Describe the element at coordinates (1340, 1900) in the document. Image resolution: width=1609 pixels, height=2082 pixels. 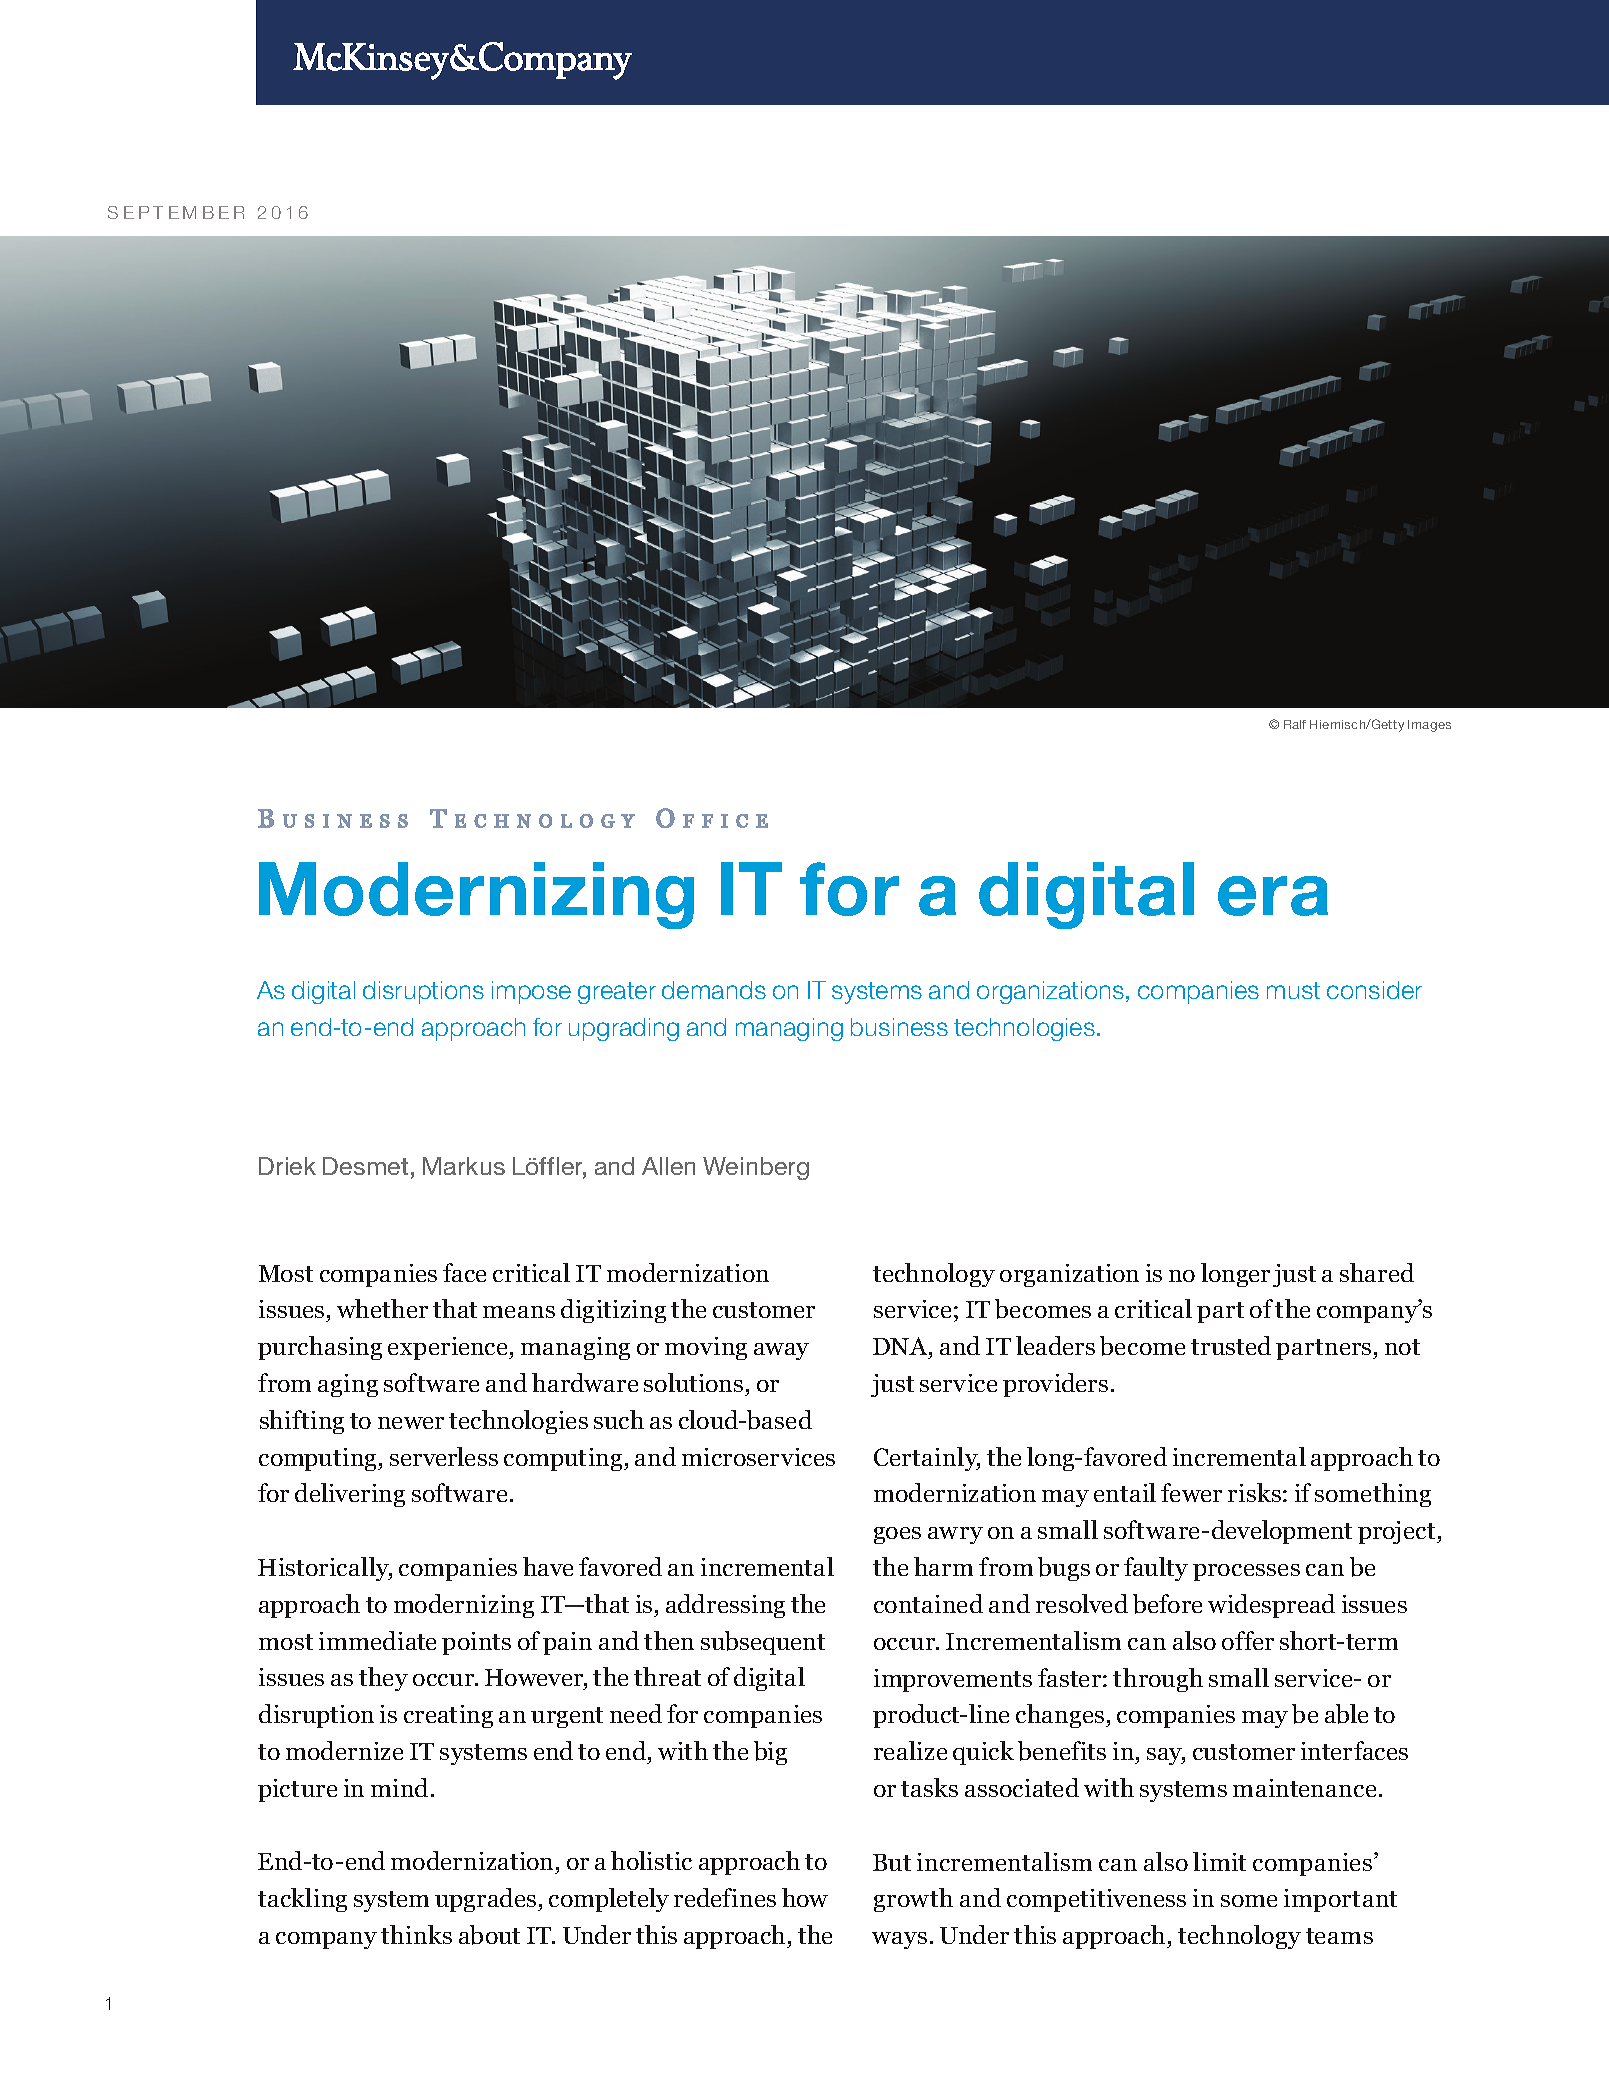
I see `important` at that location.
